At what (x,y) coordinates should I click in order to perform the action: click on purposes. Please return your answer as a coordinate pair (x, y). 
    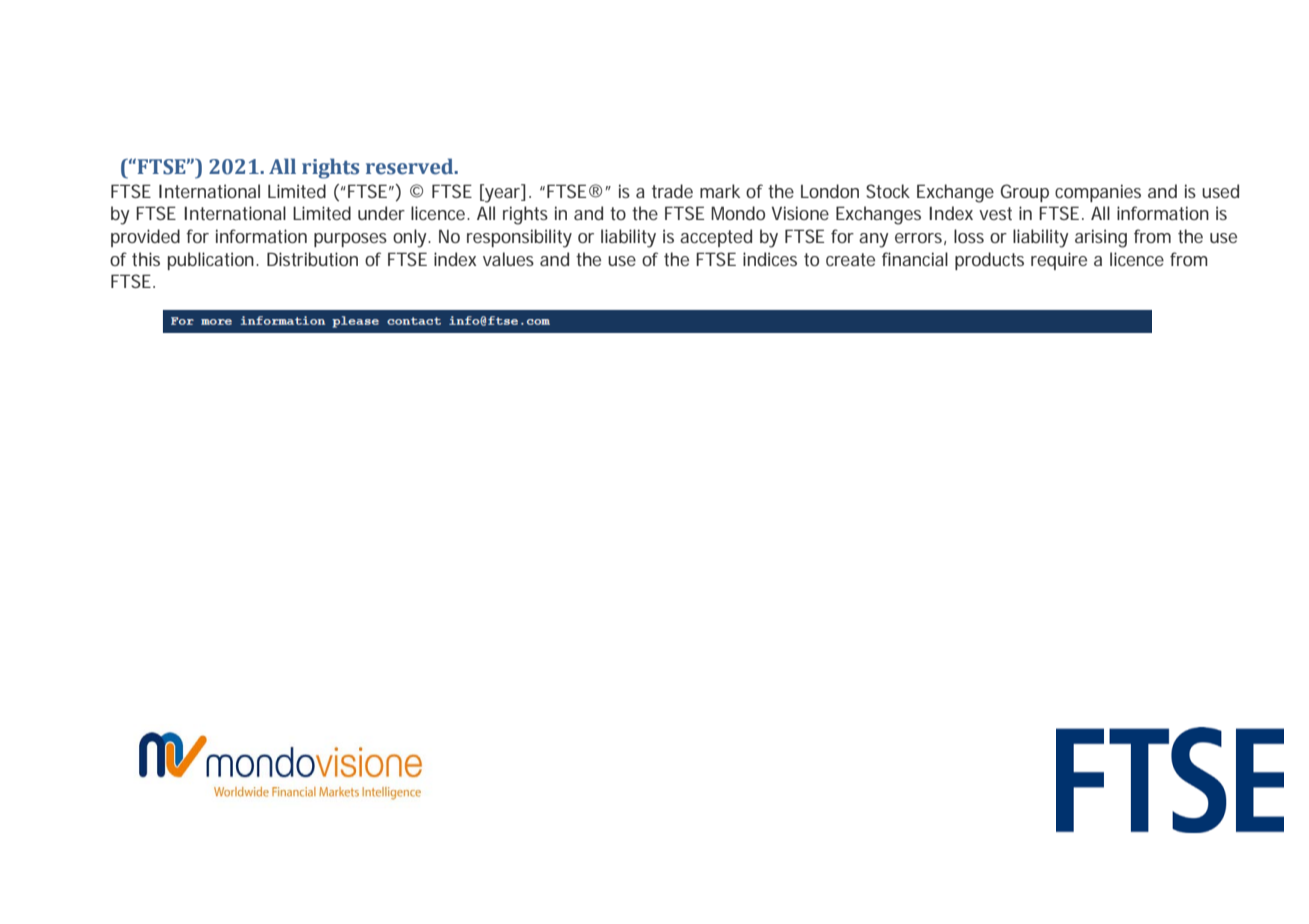
    Looking at the image, I should click on (350, 240).
